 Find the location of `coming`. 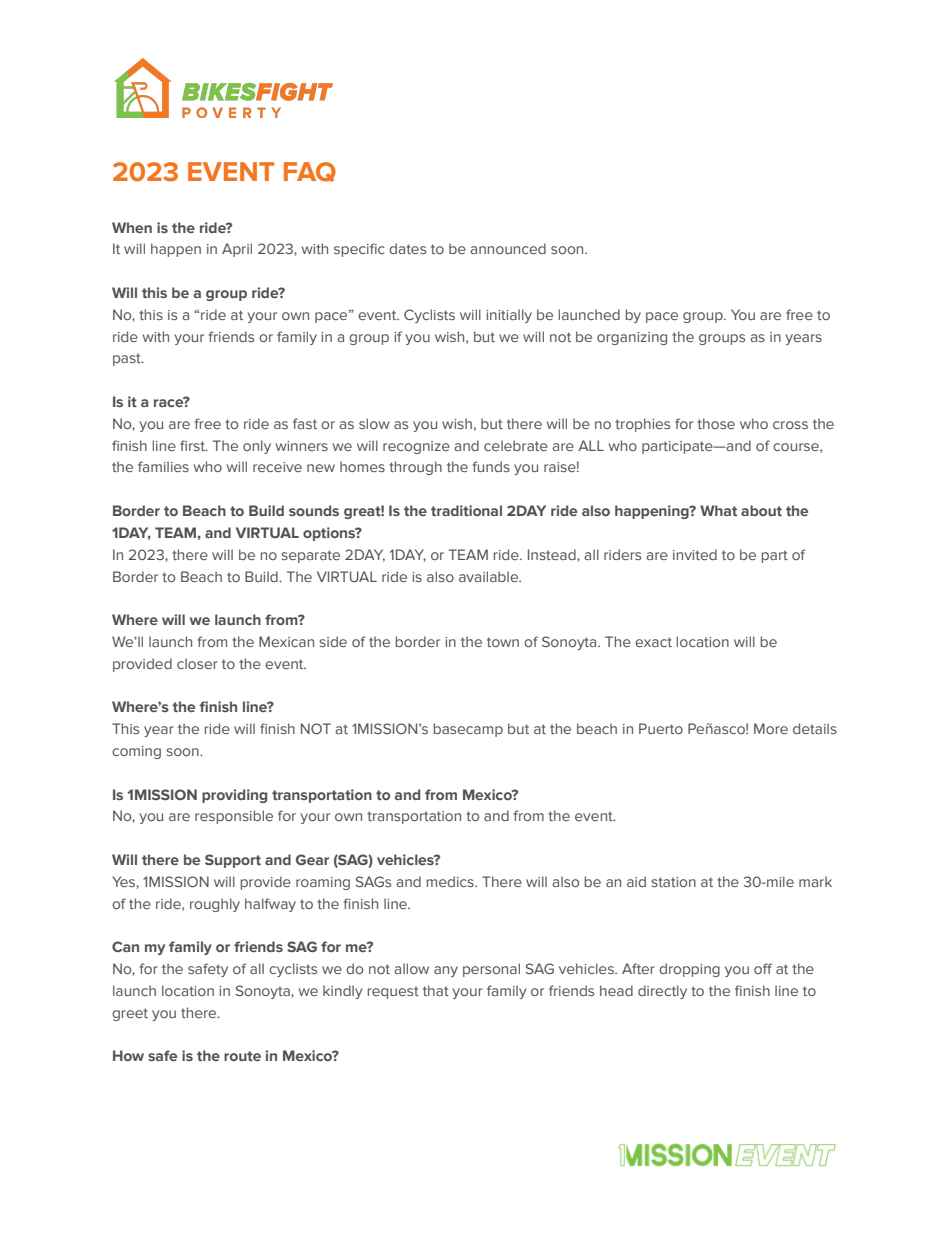

coming is located at coordinates (136, 752).
